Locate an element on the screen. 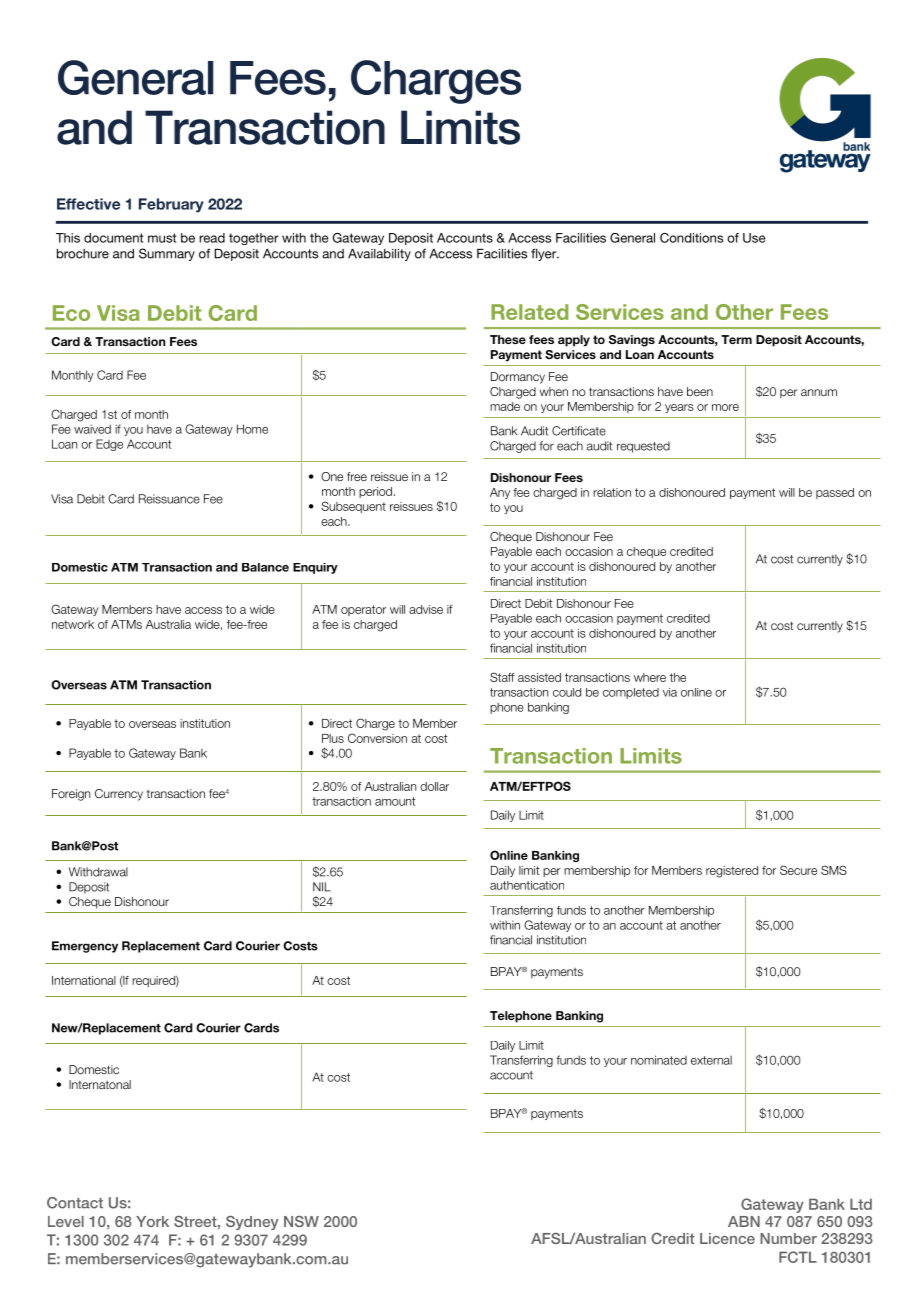  must is located at coordinates (162, 238).
